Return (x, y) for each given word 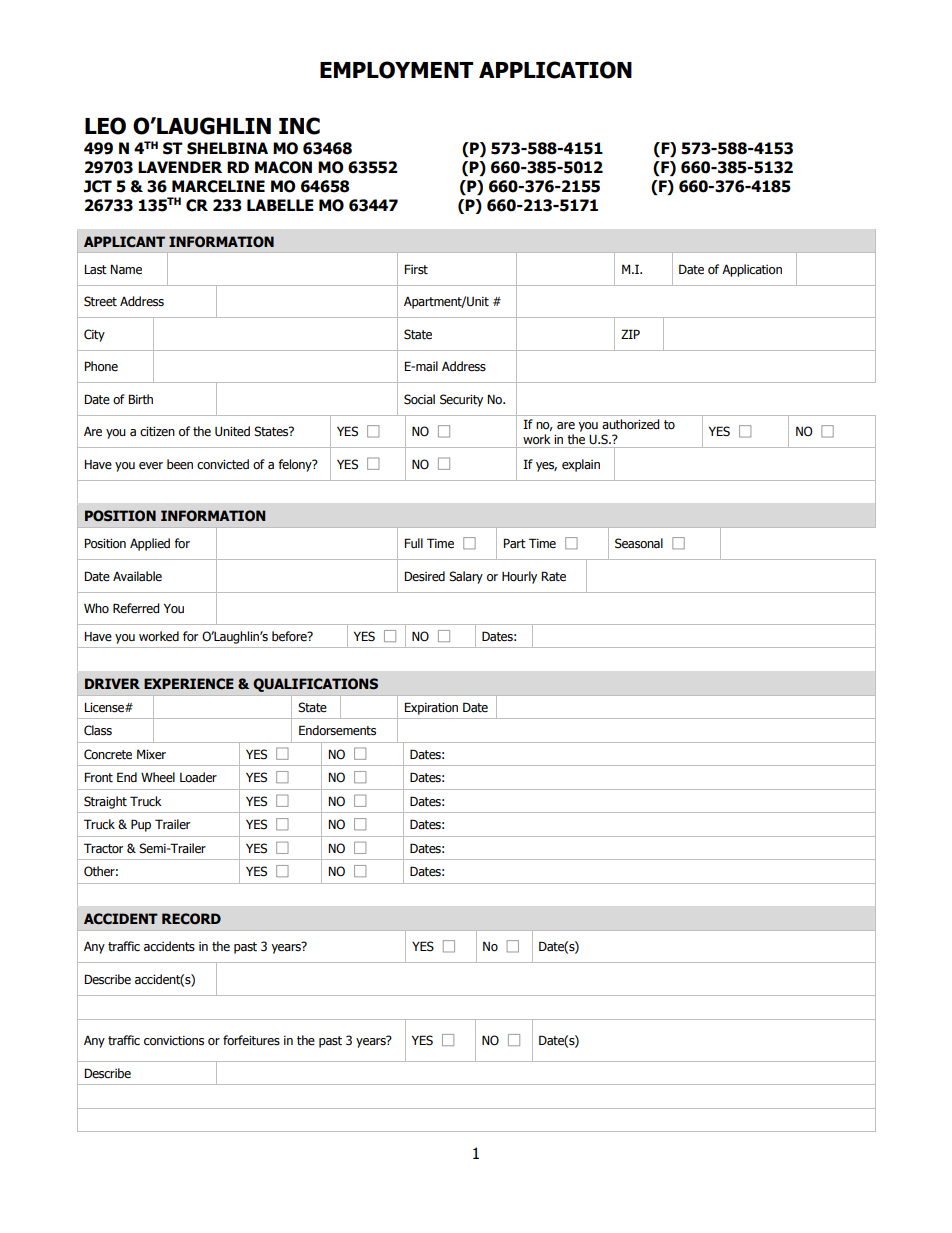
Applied (150, 544)
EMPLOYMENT (396, 70)
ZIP (630, 334)
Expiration (431, 708)
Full (413, 543)
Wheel (158, 777)
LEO (105, 126)
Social (419, 399)
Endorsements (337, 730)
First (416, 269)
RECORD (191, 919)
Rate (553, 576)
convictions (174, 1041)
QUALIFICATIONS (315, 685)
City (94, 335)
